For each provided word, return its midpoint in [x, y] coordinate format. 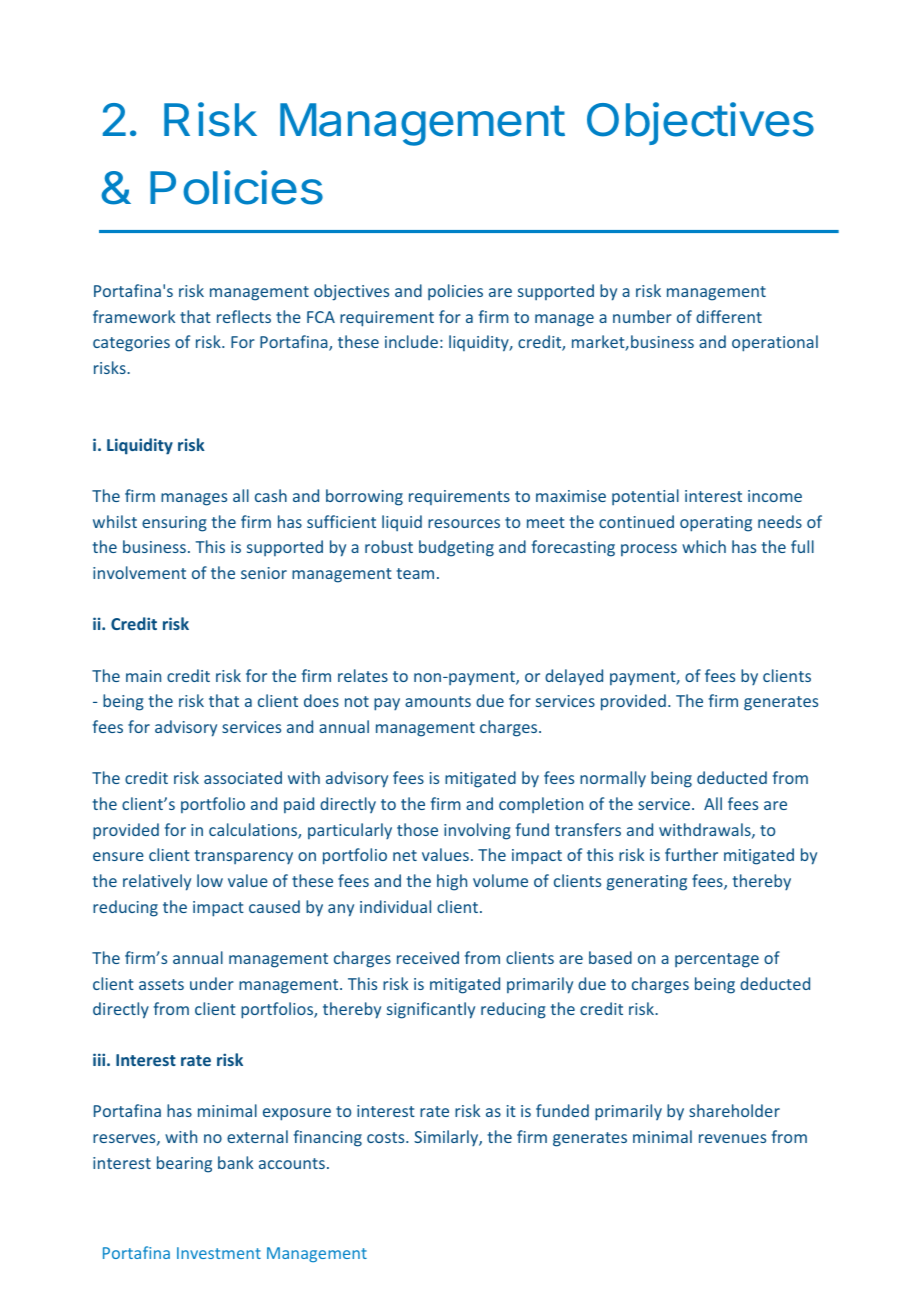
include [411, 341]
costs [387, 1137]
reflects [244, 316]
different [729, 316]
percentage [717, 960]
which [704, 546]
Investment [219, 1253]
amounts [438, 701]
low [210, 880]
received [428, 957]
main [143, 676]
